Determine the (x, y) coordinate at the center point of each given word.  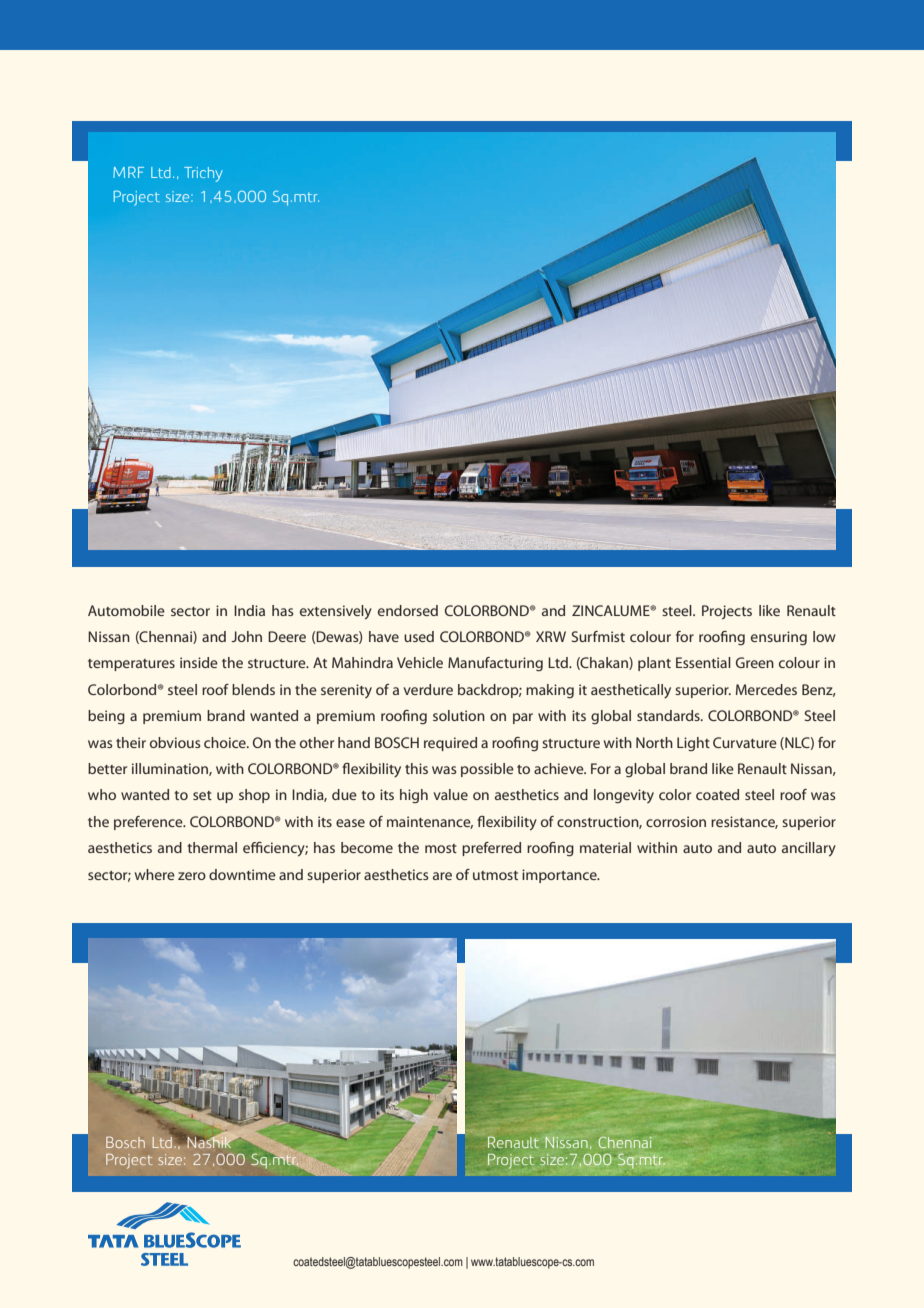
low (824, 636)
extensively (336, 612)
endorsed (408, 610)
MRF (128, 172)
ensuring (779, 638)
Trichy (203, 174)
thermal (212, 847)
